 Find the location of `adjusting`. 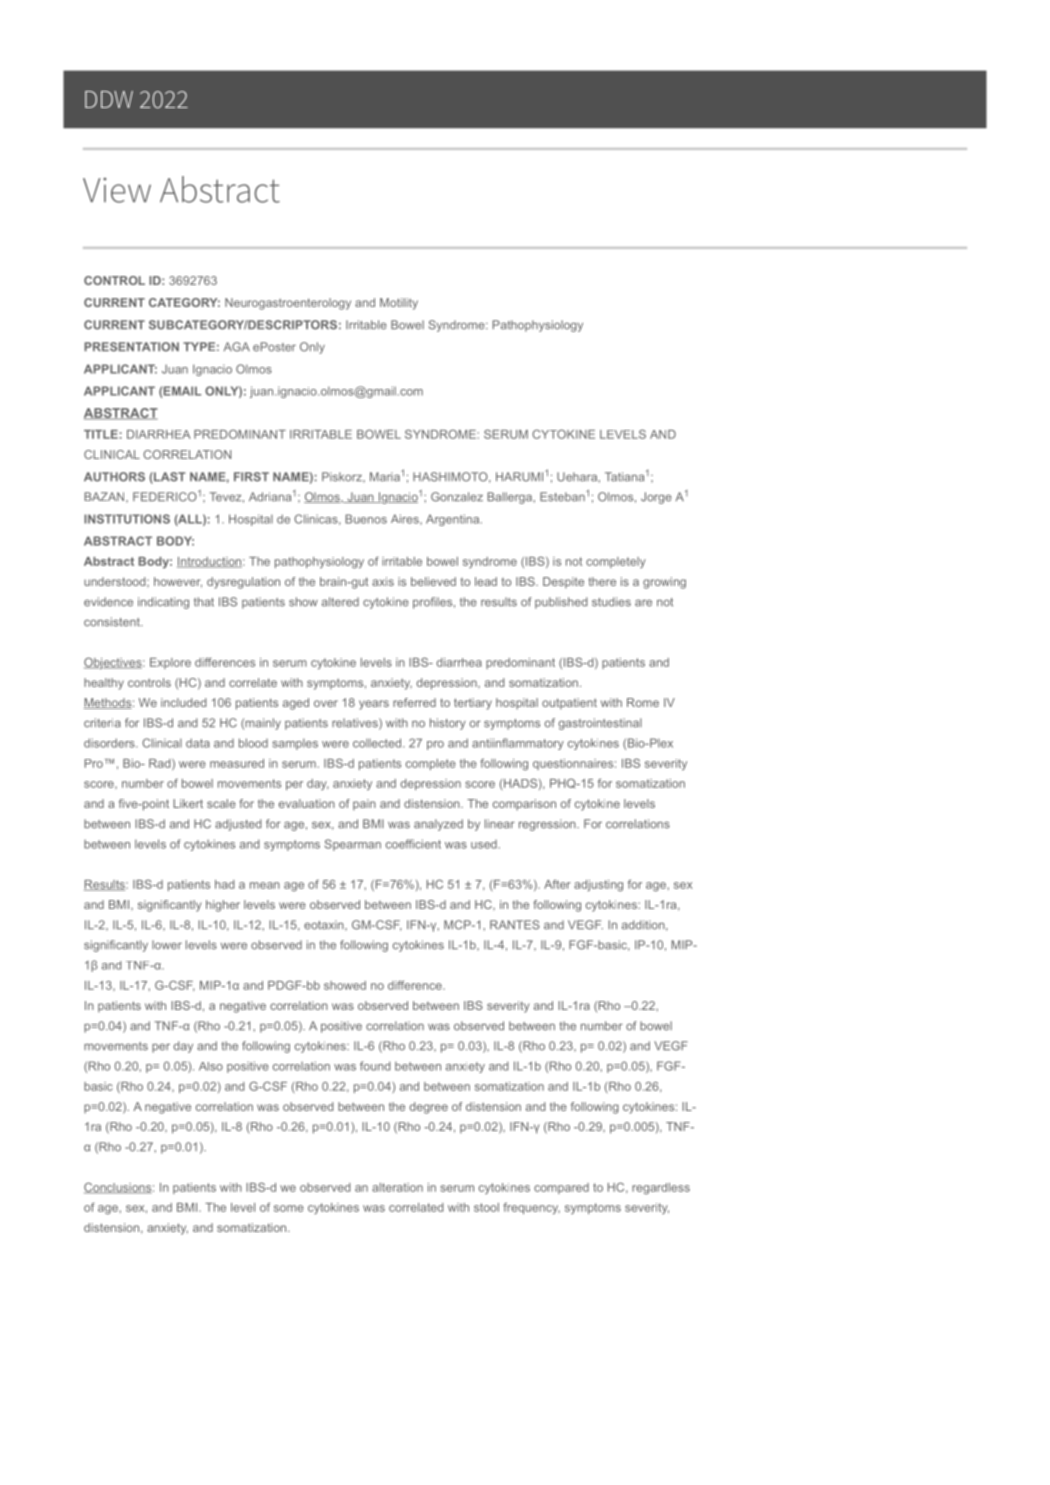

adjusting is located at coordinates (598, 886).
